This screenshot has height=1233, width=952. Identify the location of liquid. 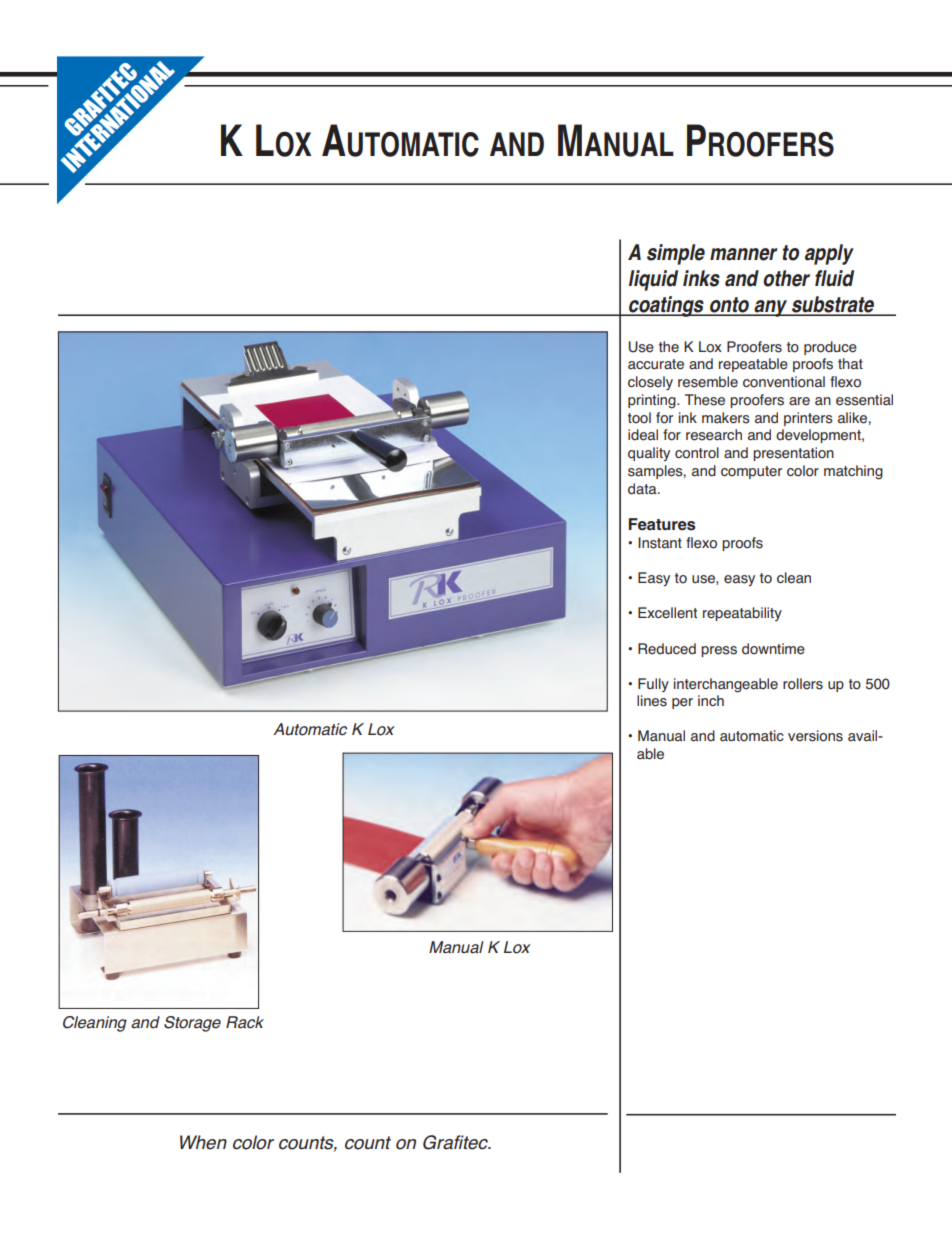
(653, 280).
